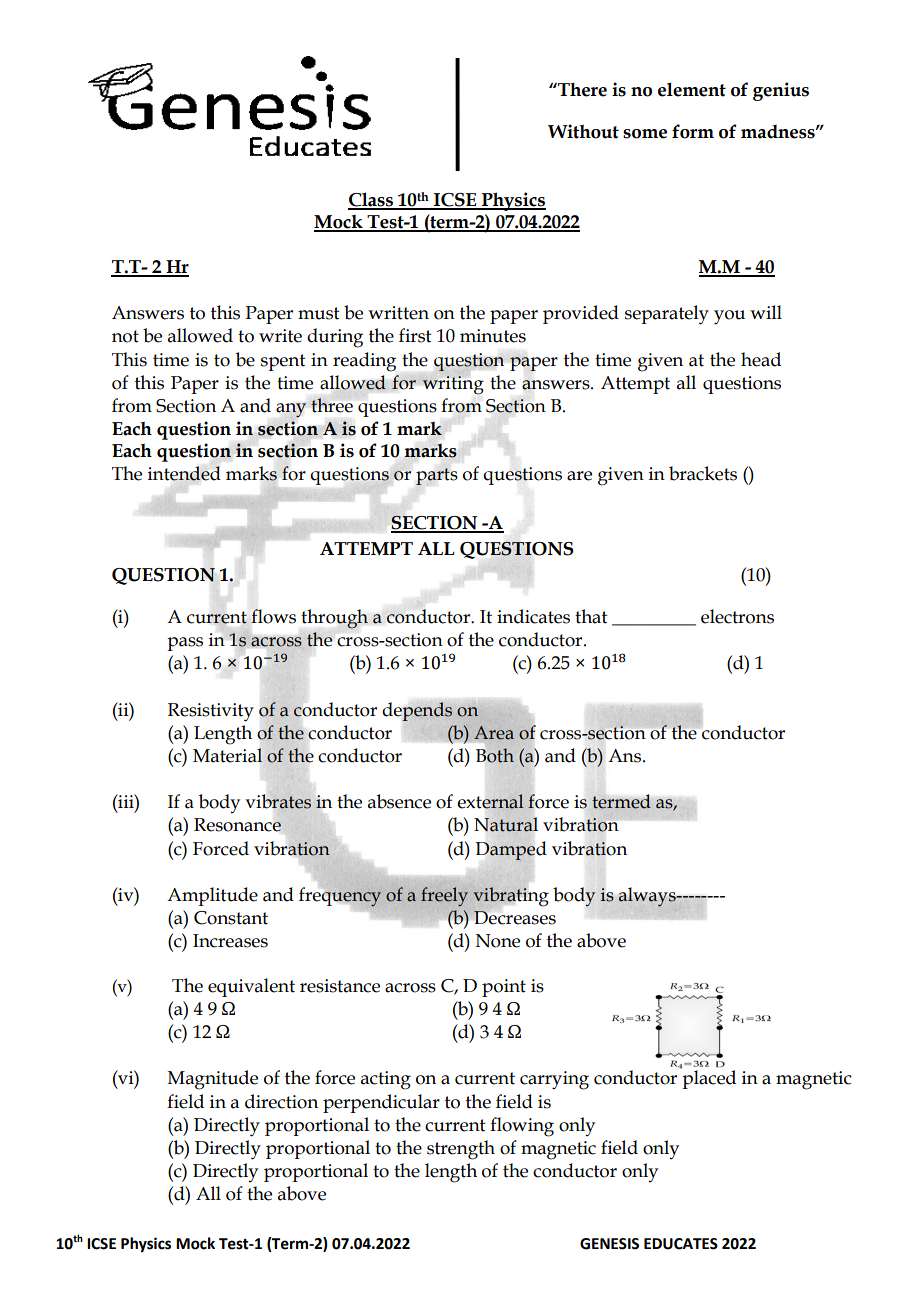  Describe the element at coordinates (185, 644) in the image. I see `pass` at that location.
